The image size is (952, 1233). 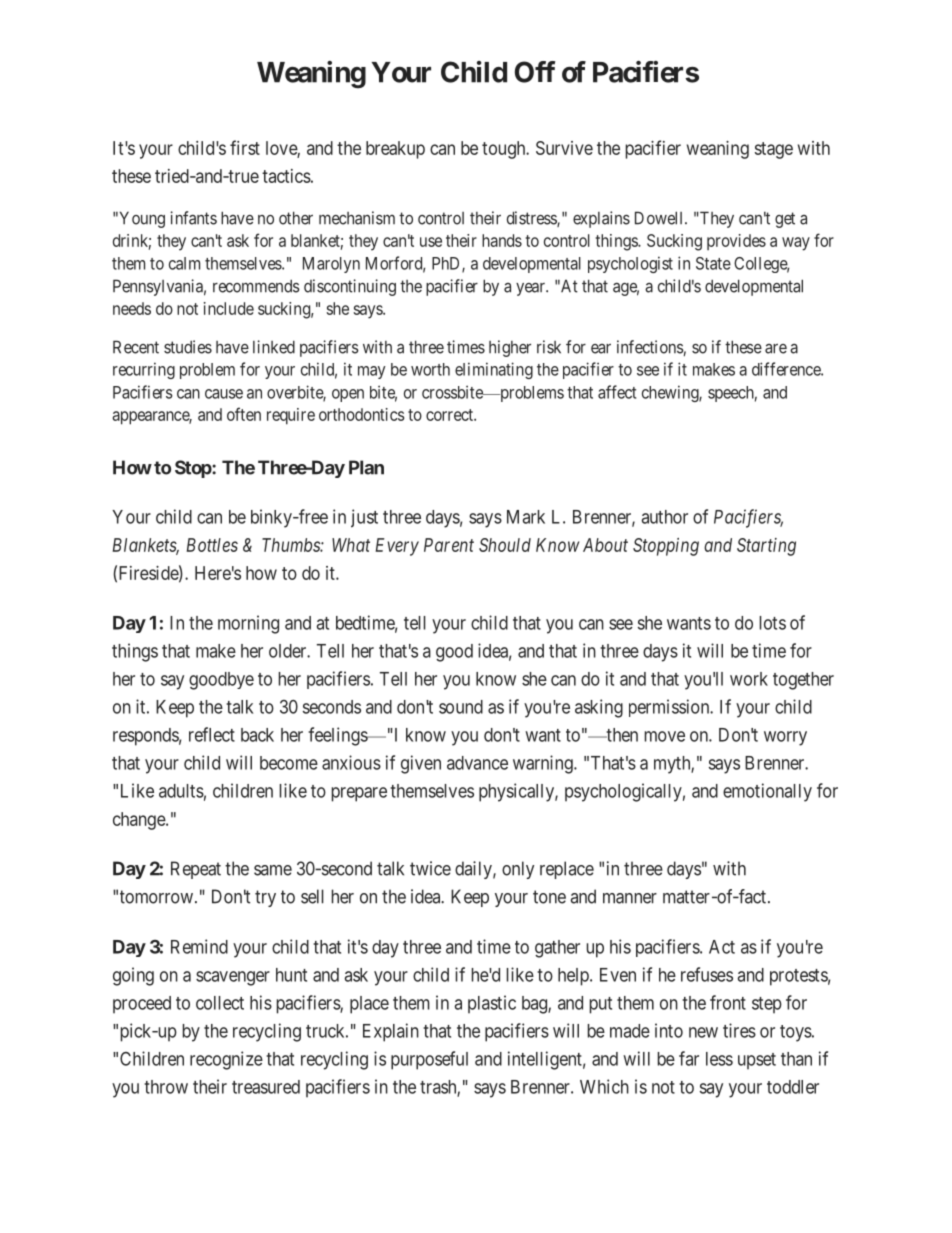 What do you see at coordinates (449, 545) in the document?
I see `Parent` at bounding box center [449, 545].
